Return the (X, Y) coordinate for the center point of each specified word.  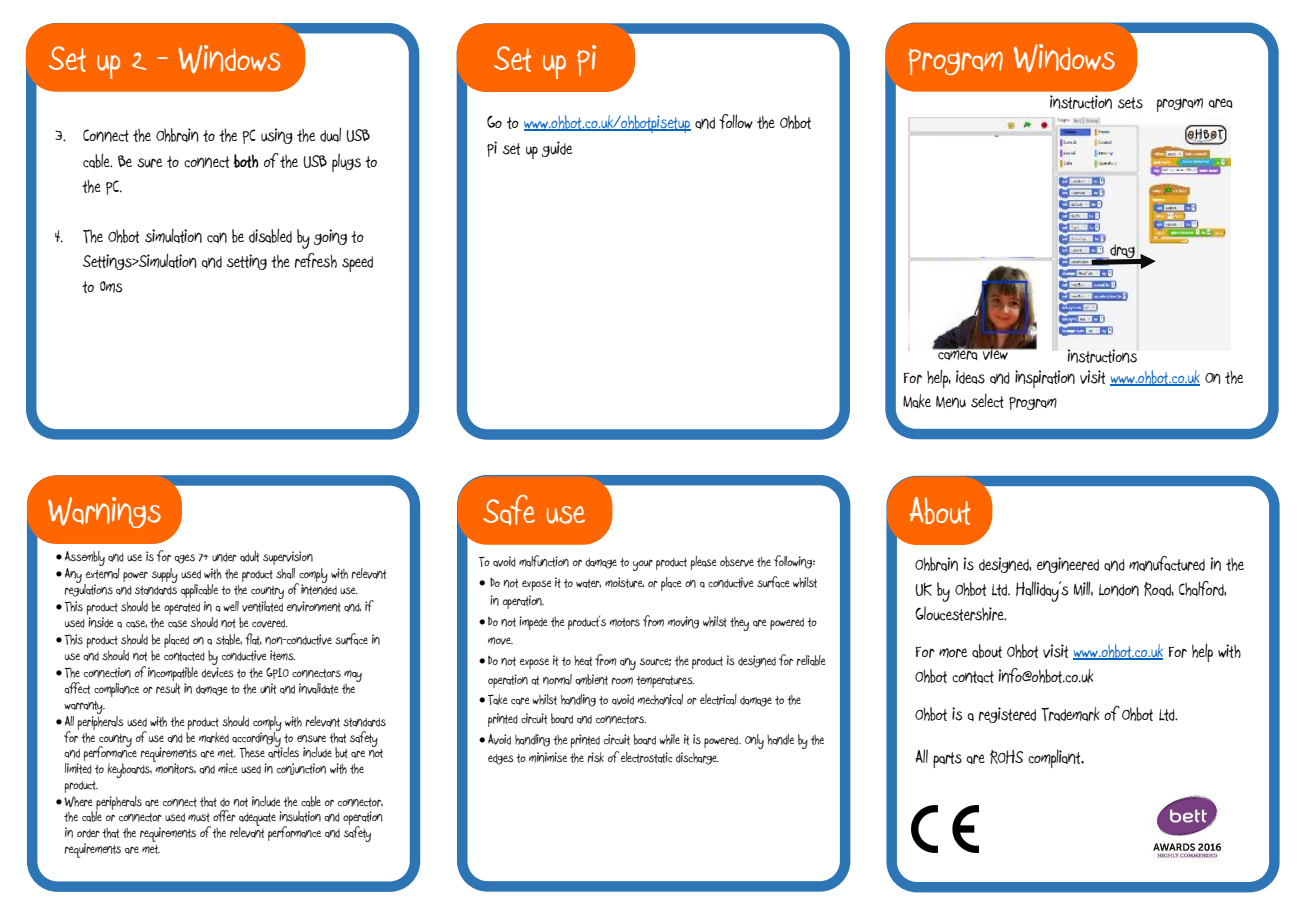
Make (917, 401)
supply (165, 575)
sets (1130, 103)
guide (557, 149)
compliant (1055, 759)
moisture (624, 582)
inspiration (1045, 379)
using (277, 136)
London (1119, 590)
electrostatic (646, 757)
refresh (316, 260)
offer (224, 816)
